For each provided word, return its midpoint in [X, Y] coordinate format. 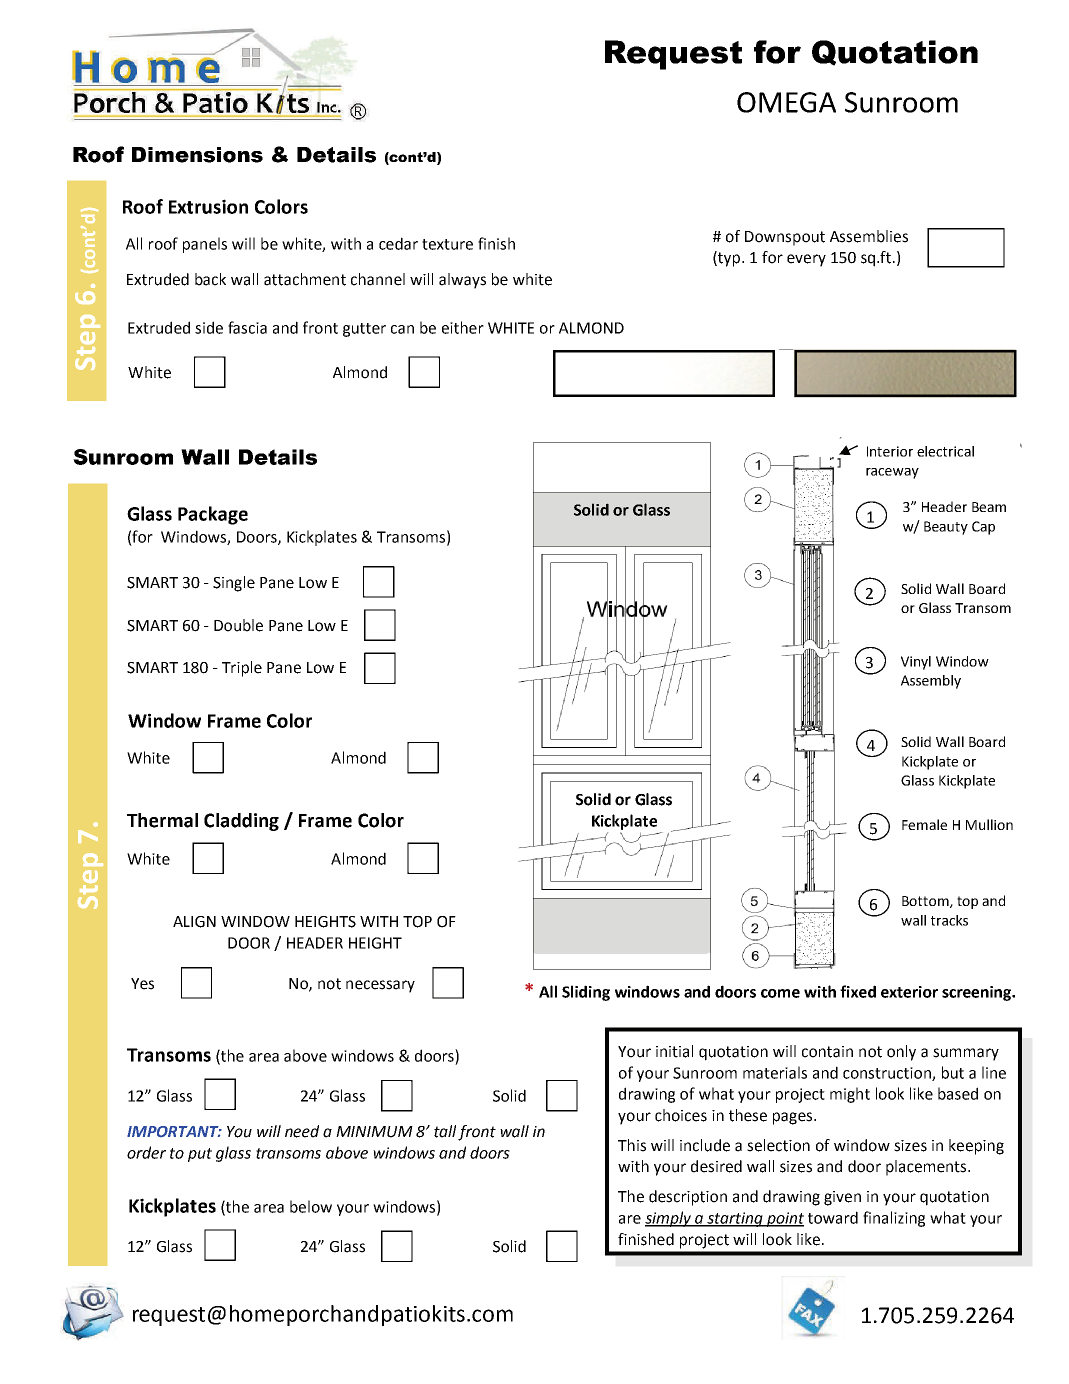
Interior [890, 451]
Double [238, 625]
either [463, 327]
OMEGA [786, 102]
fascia [247, 327]
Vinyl [916, 663]
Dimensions [197, 155]
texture [447, 244]
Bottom [926, 902]
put [200, 1155]
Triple [242, 669]
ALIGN [194, 922]
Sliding [586, 993]
